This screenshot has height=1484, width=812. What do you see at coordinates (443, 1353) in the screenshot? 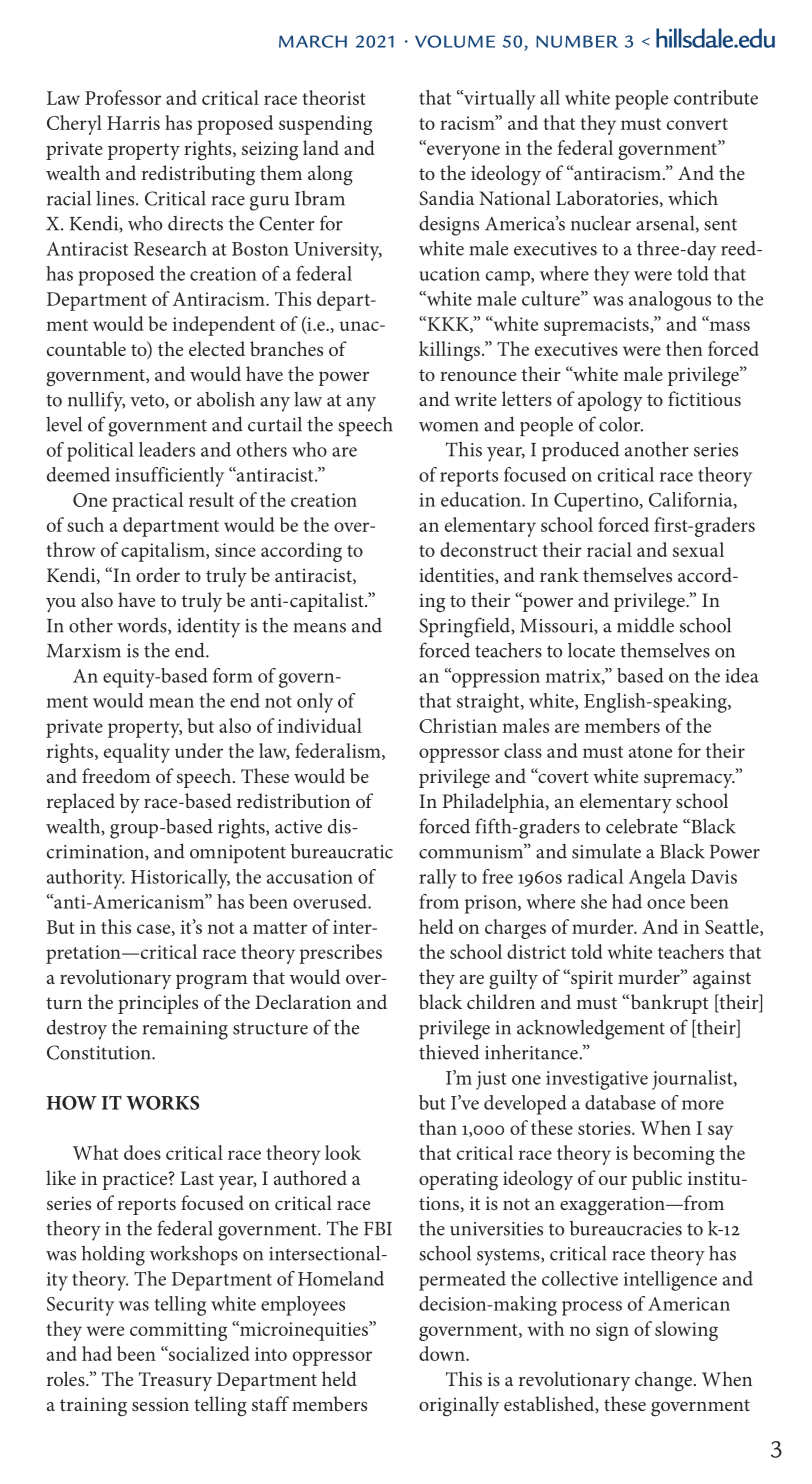
I see `down` at bounding box center [443, 1353].
